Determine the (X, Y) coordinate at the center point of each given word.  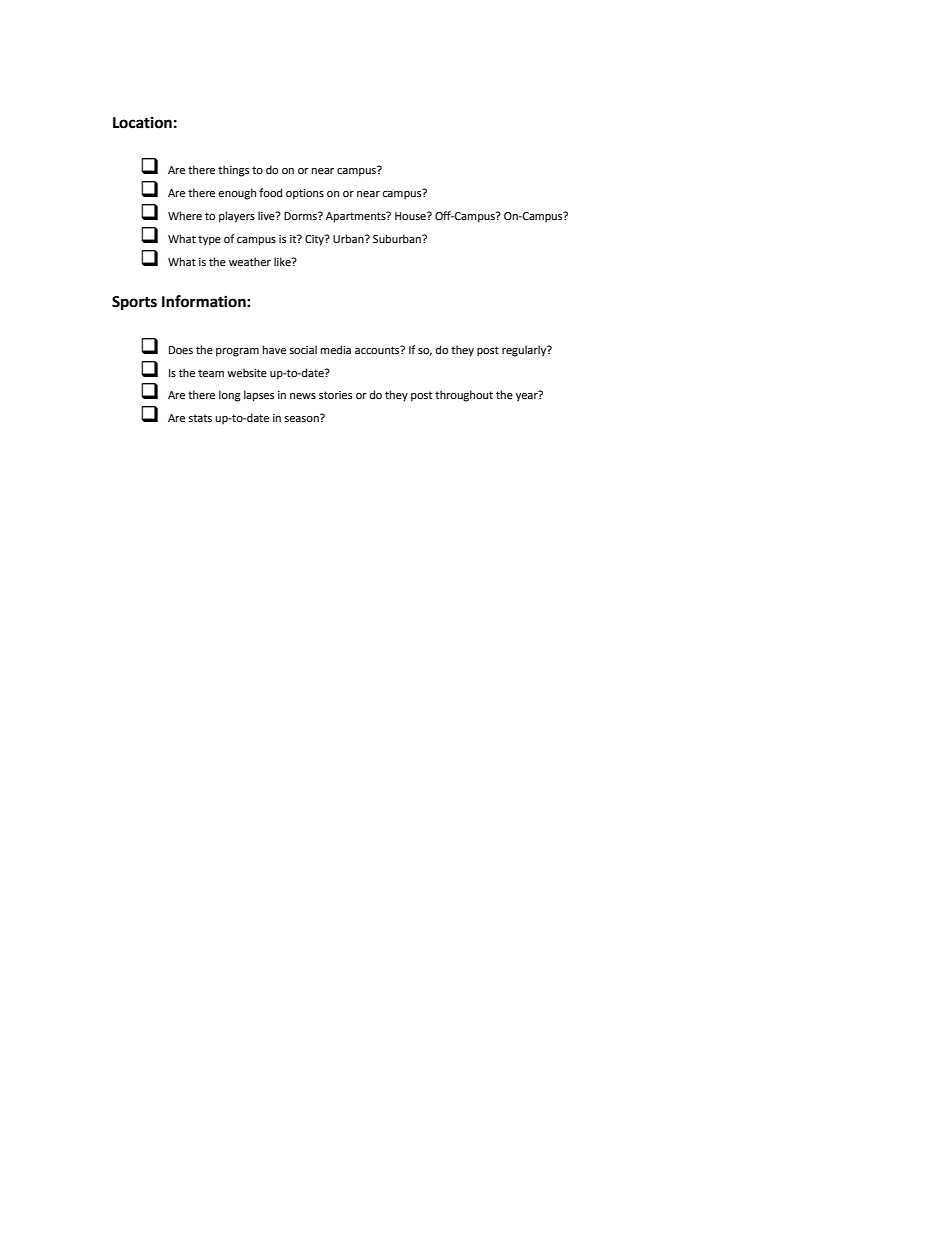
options (305, 194)
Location (142, 122)
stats (200, 418)
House (411, 216)
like (283, 262)
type (209, 240)
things (233, 171)
